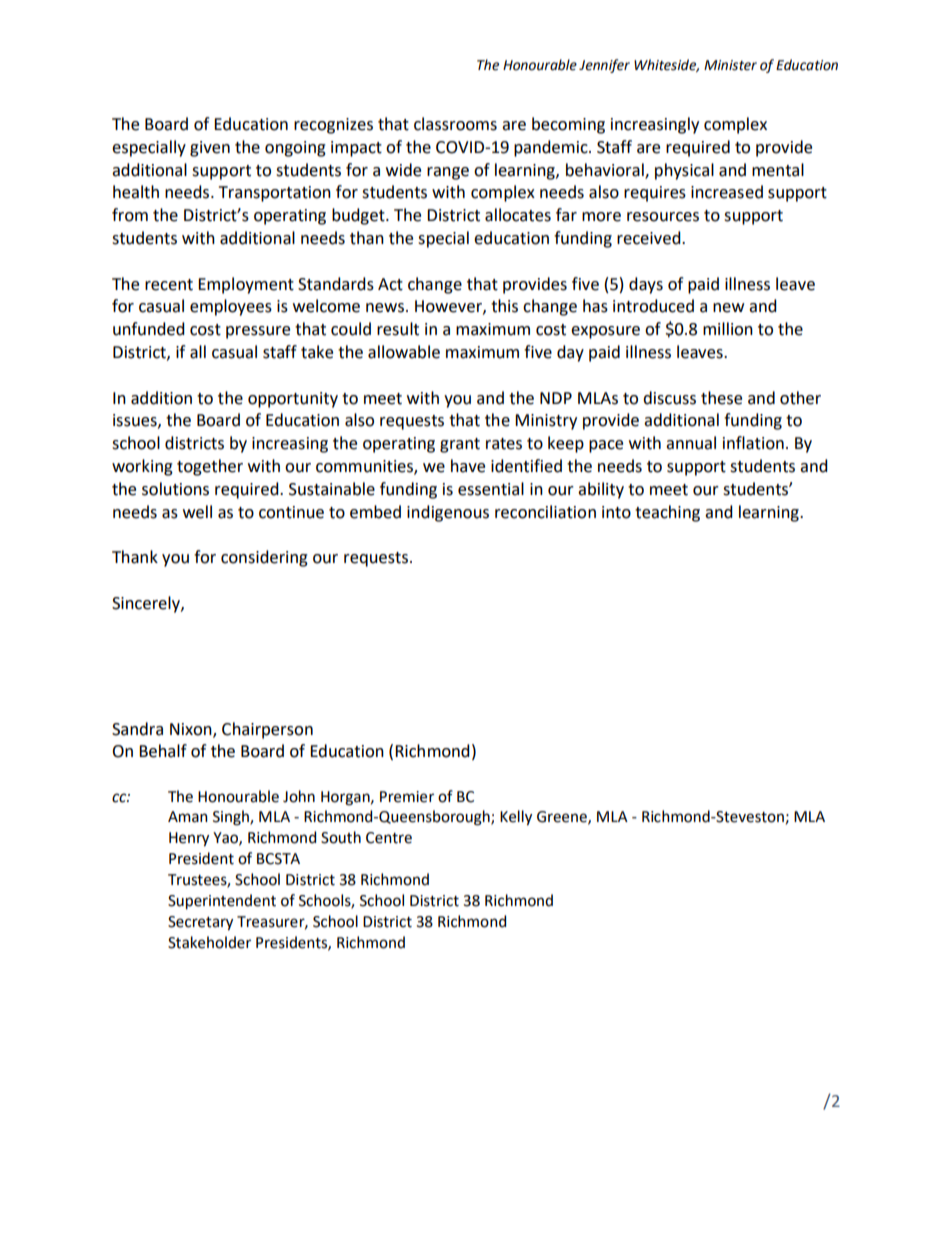  I want to click on classrooms, so click(455, 124).
